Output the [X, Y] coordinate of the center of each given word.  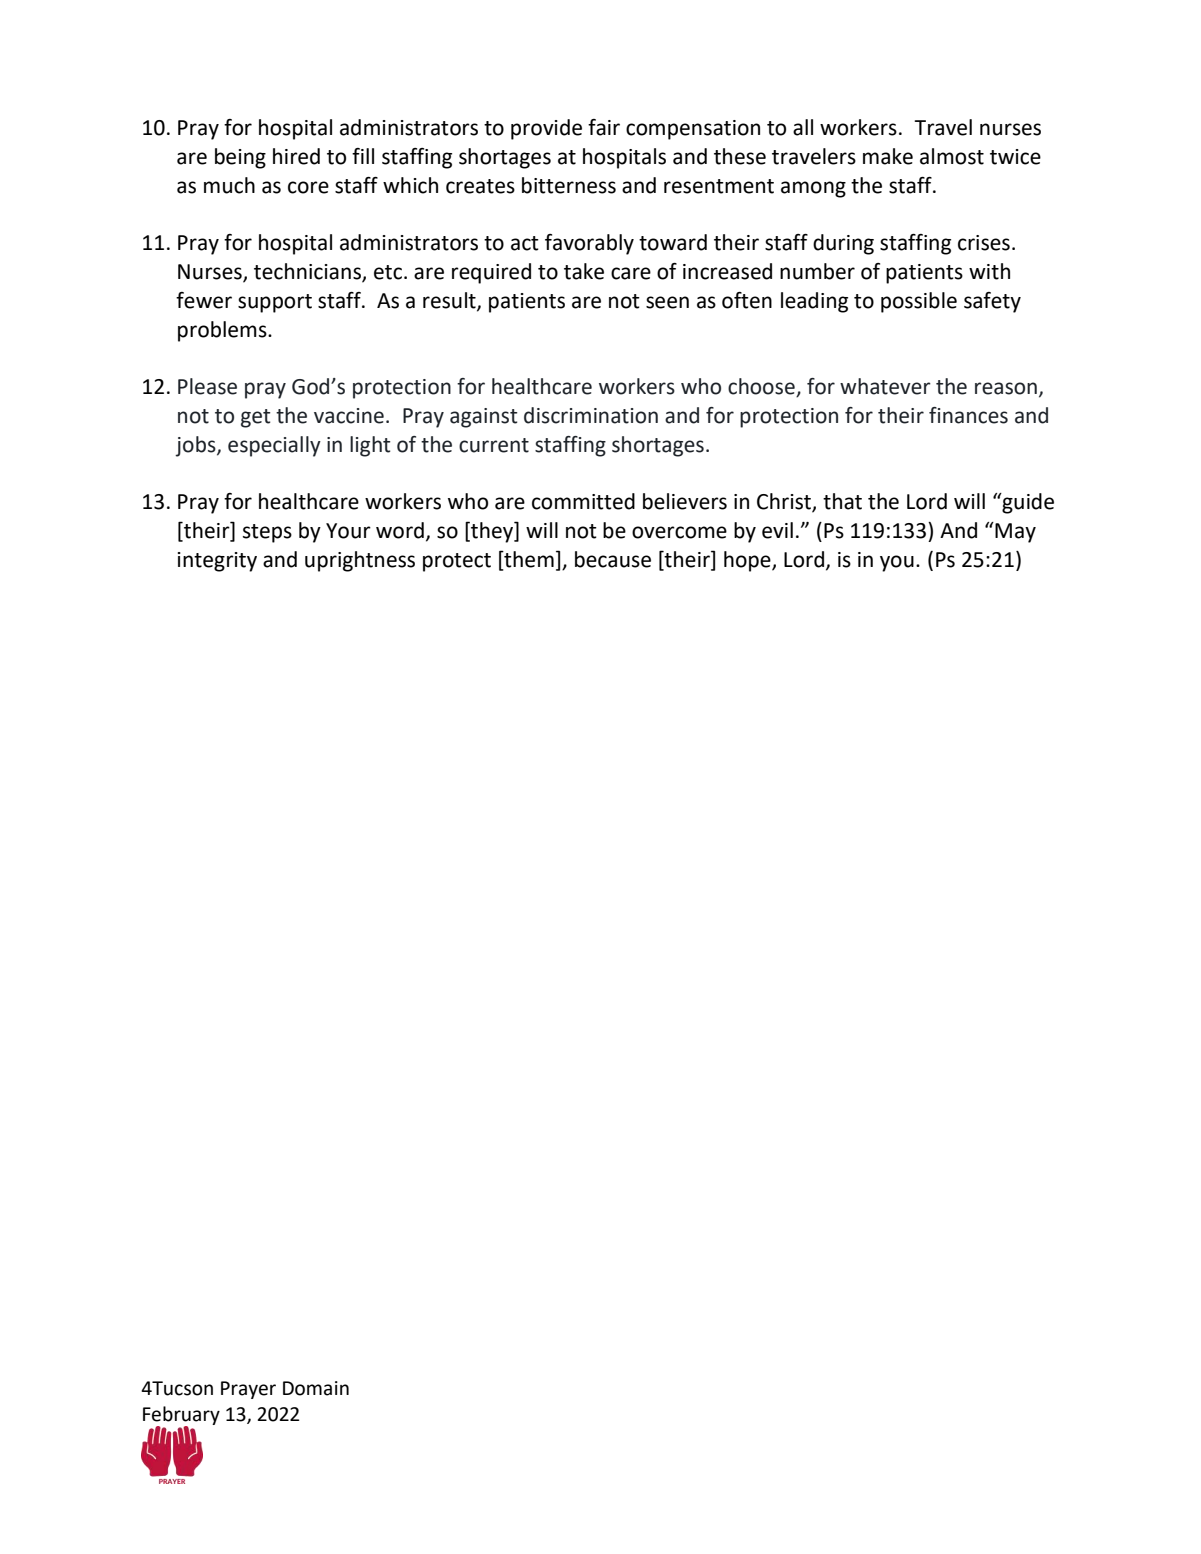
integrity [217, 562]
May [1014, 532]
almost [952, 156]
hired [296, 156]
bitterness [569, 185]
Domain [316, 1388]
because [613, 559]
